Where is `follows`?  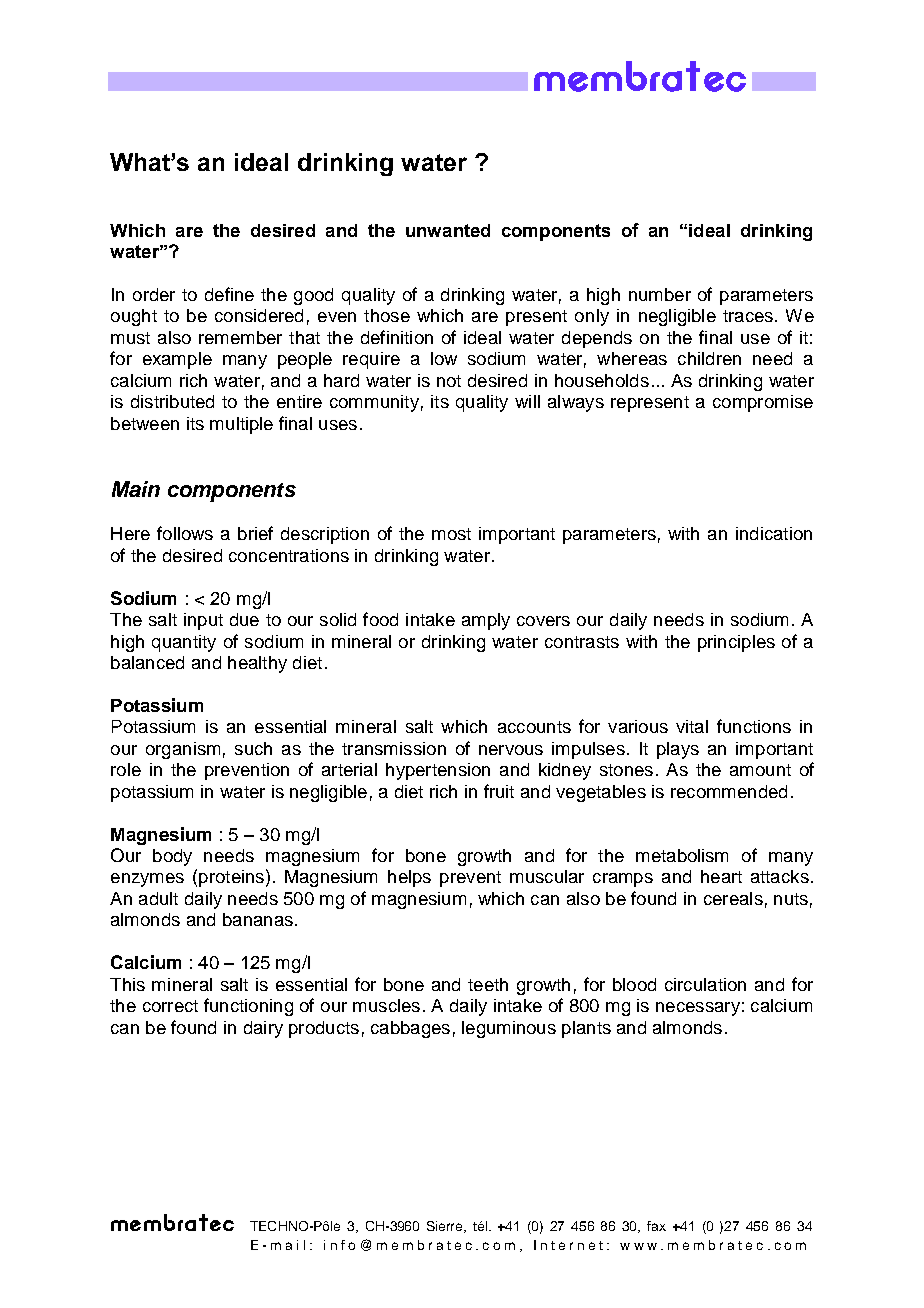
follows is located at coordinates (185, 533).
